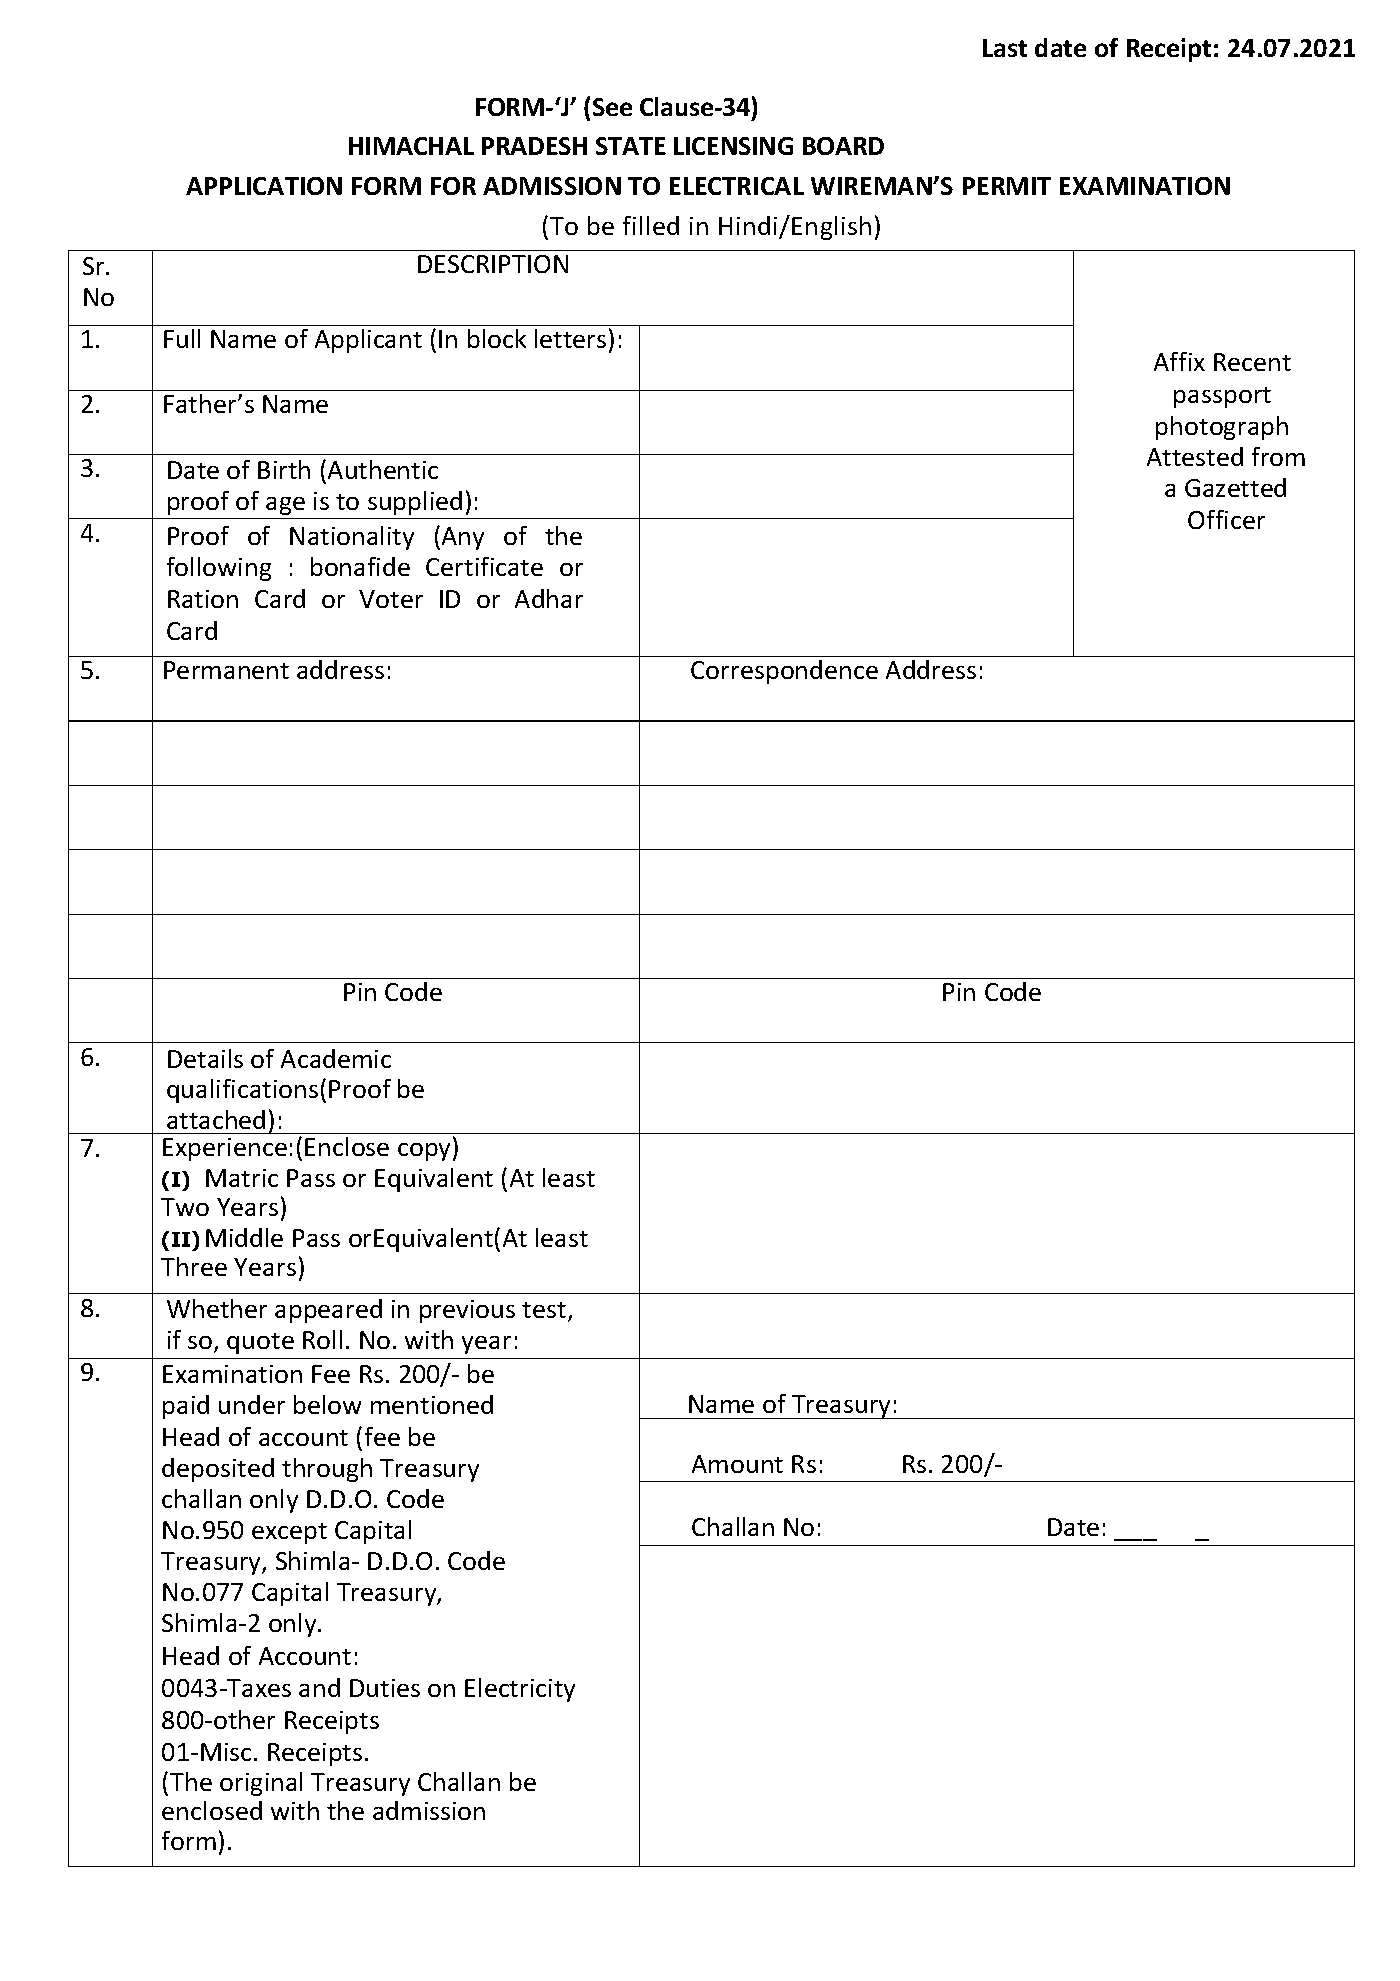 This image has height=1981, width=1400. Describe the element at coordinates (1226, 519) in the image. I see `Officer` at that location.
